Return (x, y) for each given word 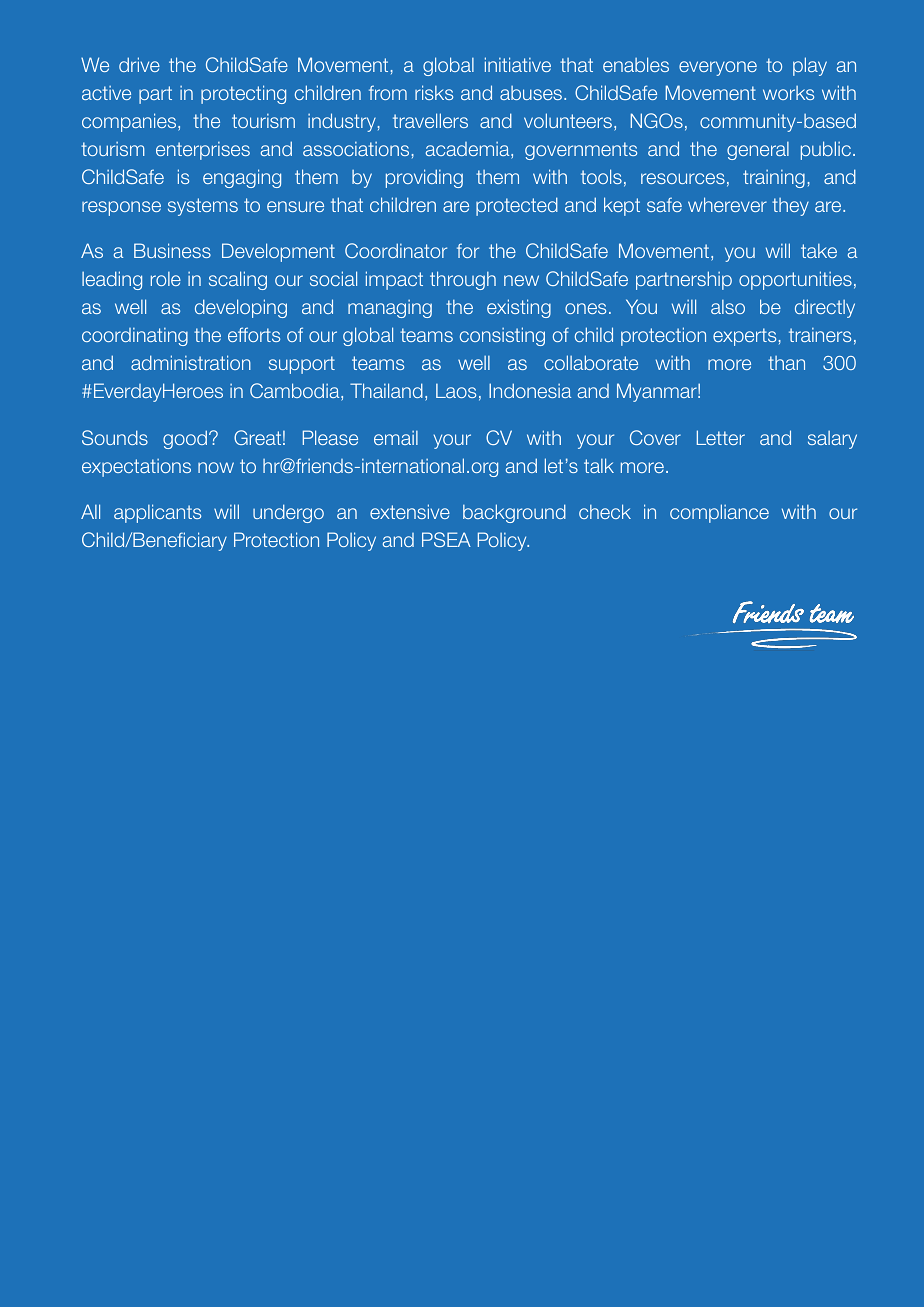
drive (139, 64)
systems (203, 207)
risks (434, 92)
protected (517, 206)
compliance (719, 513)
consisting (502, 336)
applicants (157, 513)
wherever (727, 204)
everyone (718, 68)
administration (191, 362)
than (786, 363)
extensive (410, 511)
